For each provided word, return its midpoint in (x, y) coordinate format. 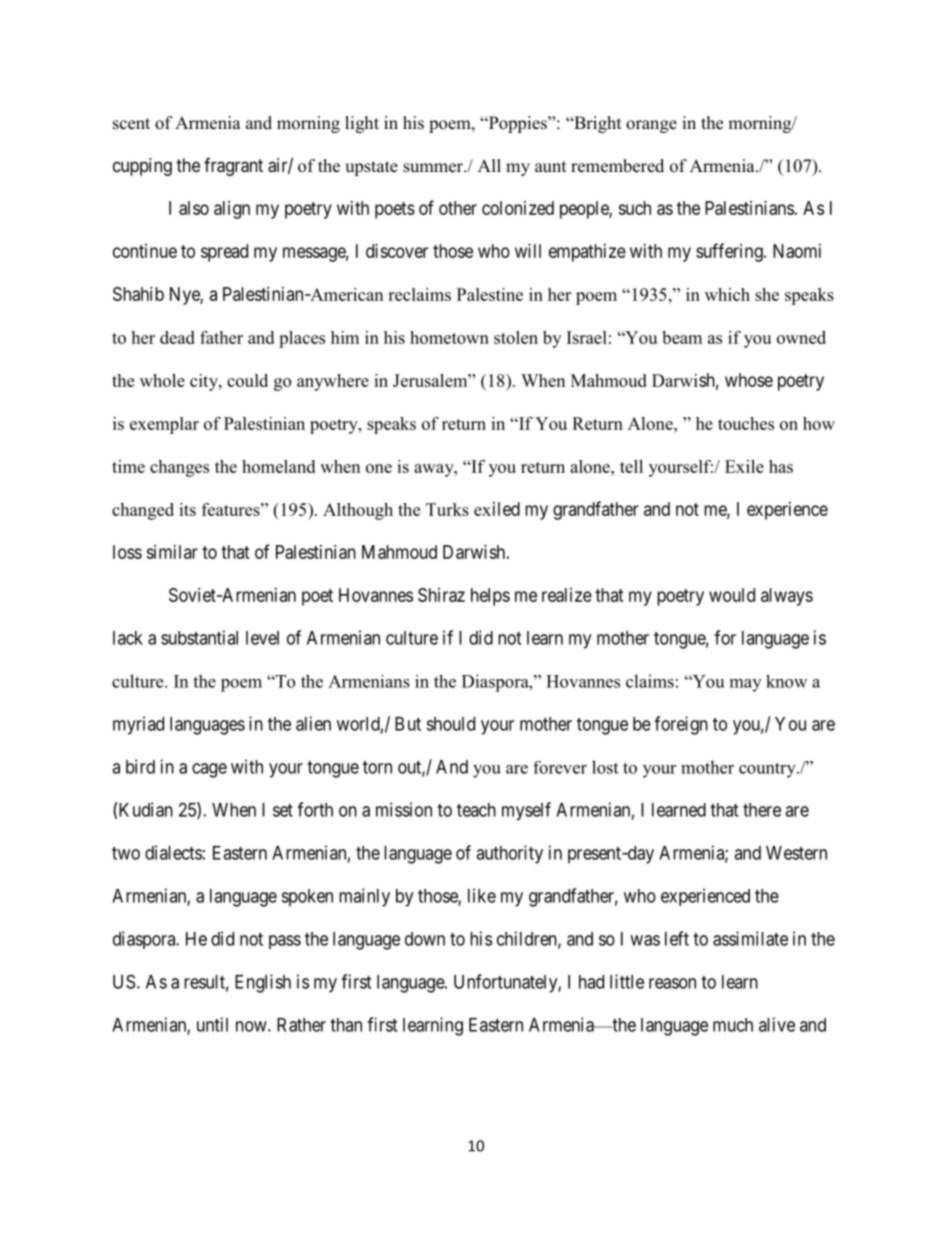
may (745, 685)
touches (746, 423)
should (450, 724)
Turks (447, 509)
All (489, 165)
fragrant (233, 167)
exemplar (164, 425)
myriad (138, 725)
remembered (617, 166)
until (212, 1024)
